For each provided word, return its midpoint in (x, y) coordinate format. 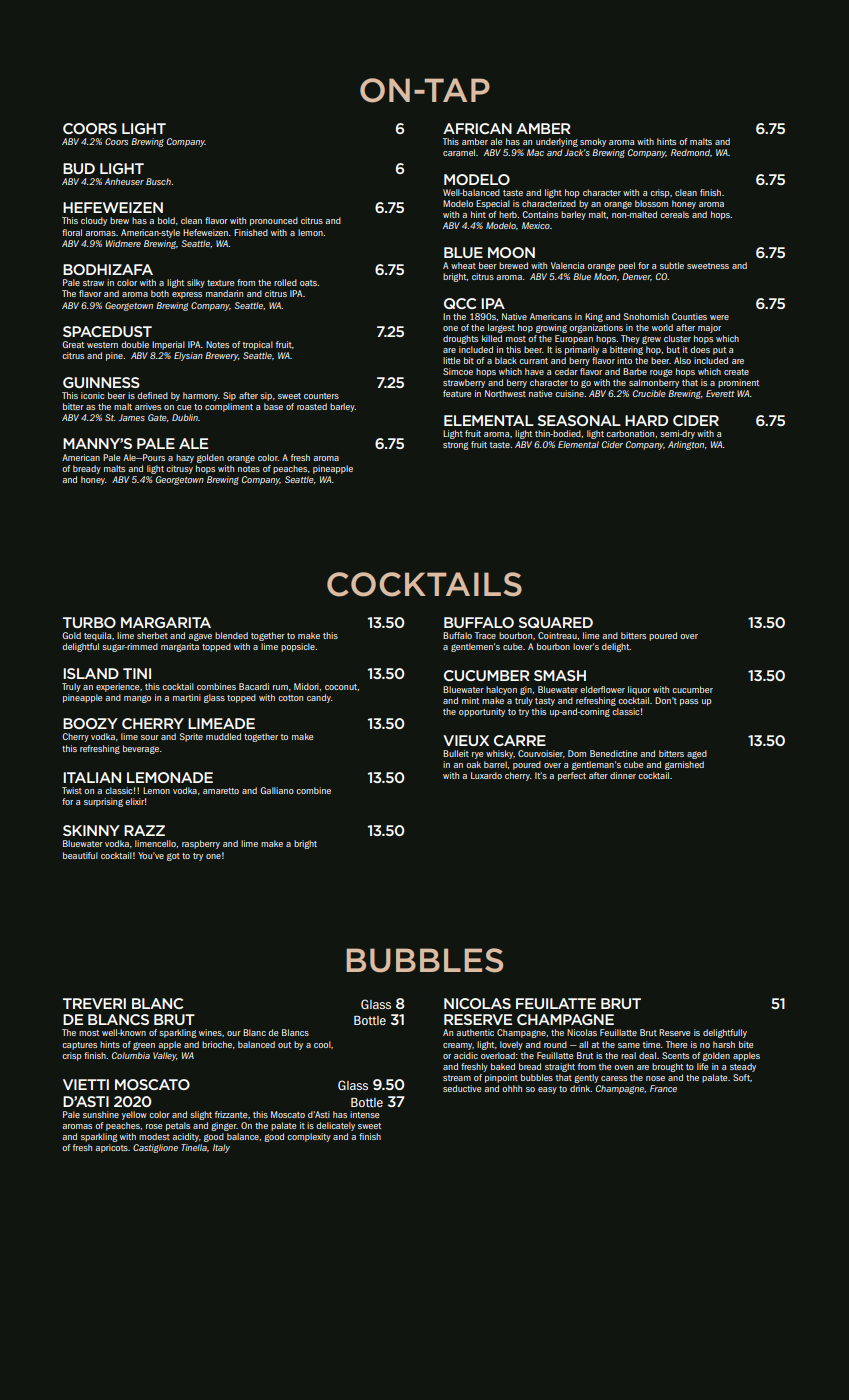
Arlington (687, 445)
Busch (159, 181)
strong (456, 446)
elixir (135, 801)
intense (364, 1114)
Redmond (691, 153)
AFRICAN (477, 128)
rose (154, 1126)
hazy (185, 458)
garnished (684, 767)
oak (473, 764)
